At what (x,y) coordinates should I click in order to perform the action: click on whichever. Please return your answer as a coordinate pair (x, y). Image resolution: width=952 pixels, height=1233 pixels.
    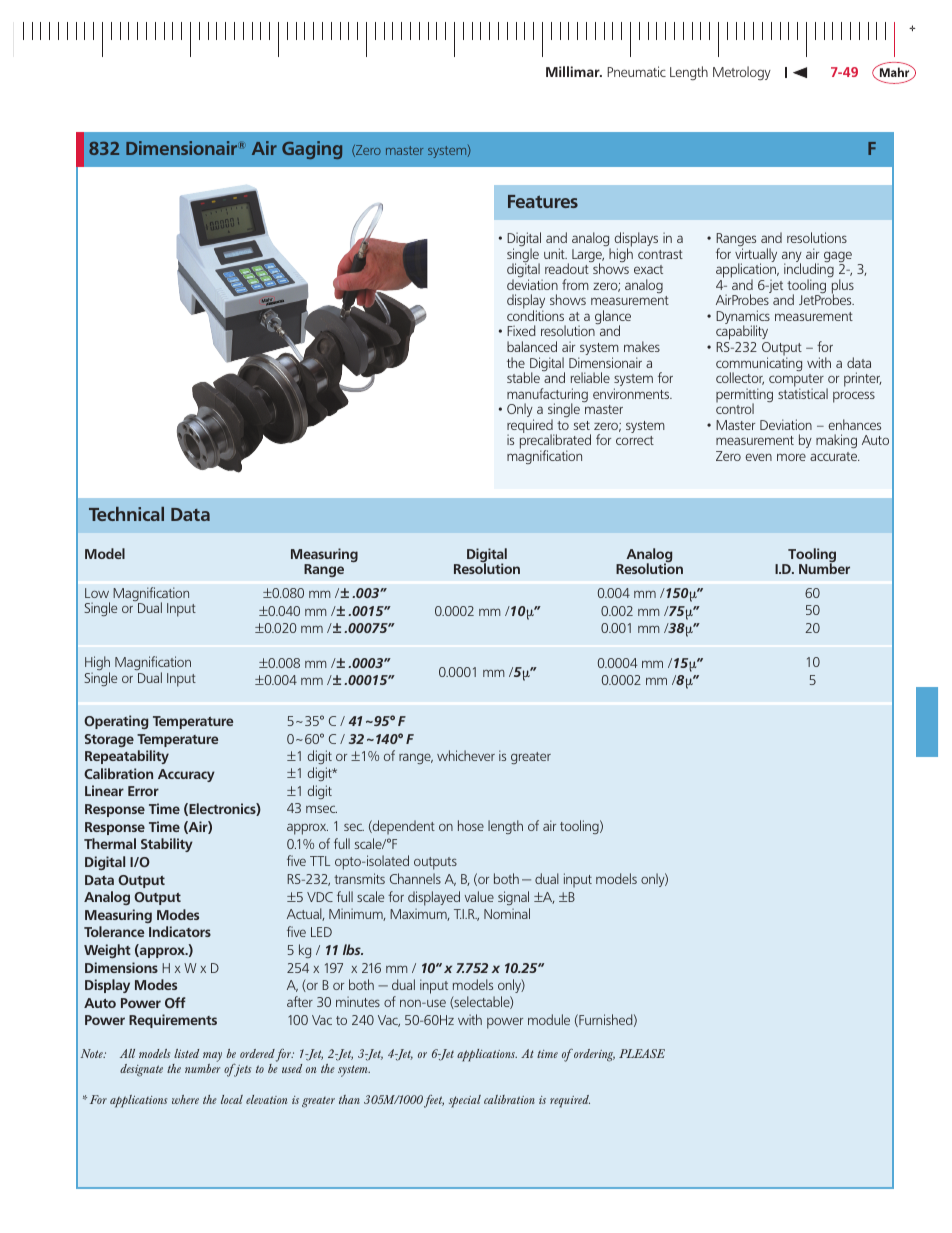
    Looking at the image, I should click on (466, 755).
